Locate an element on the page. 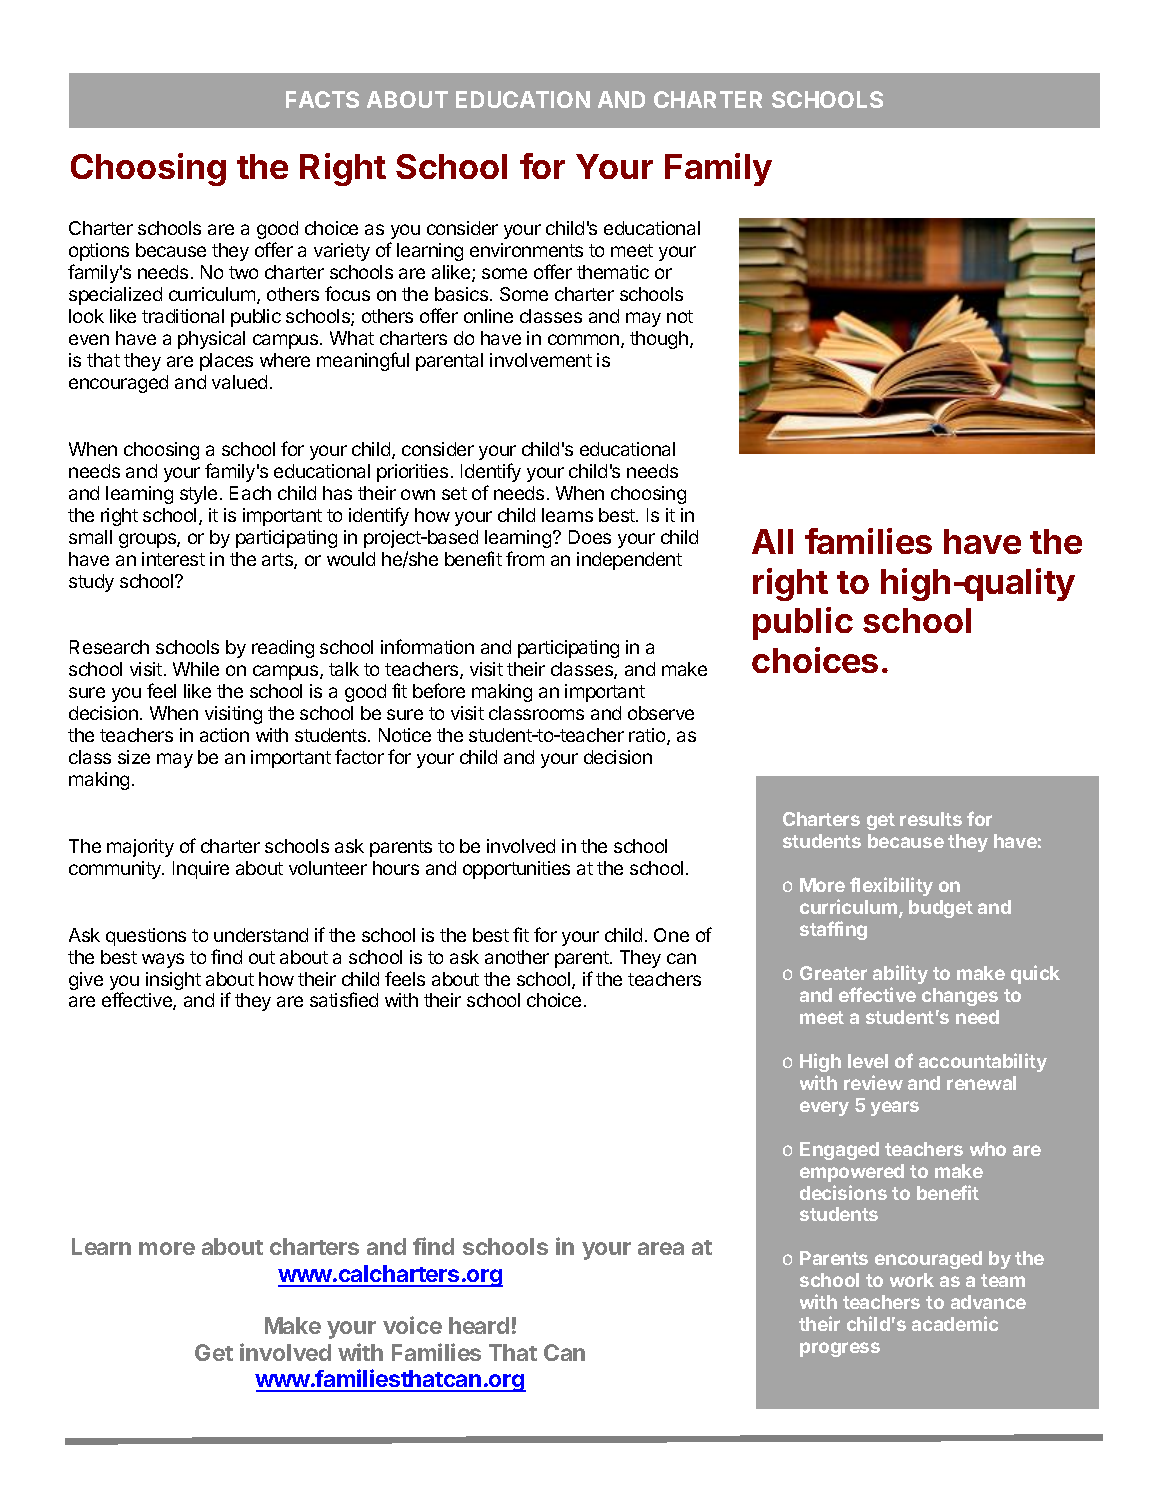 The height and width of the image is (1512, 1168). FACTS is located at coordinates (322, 99).
